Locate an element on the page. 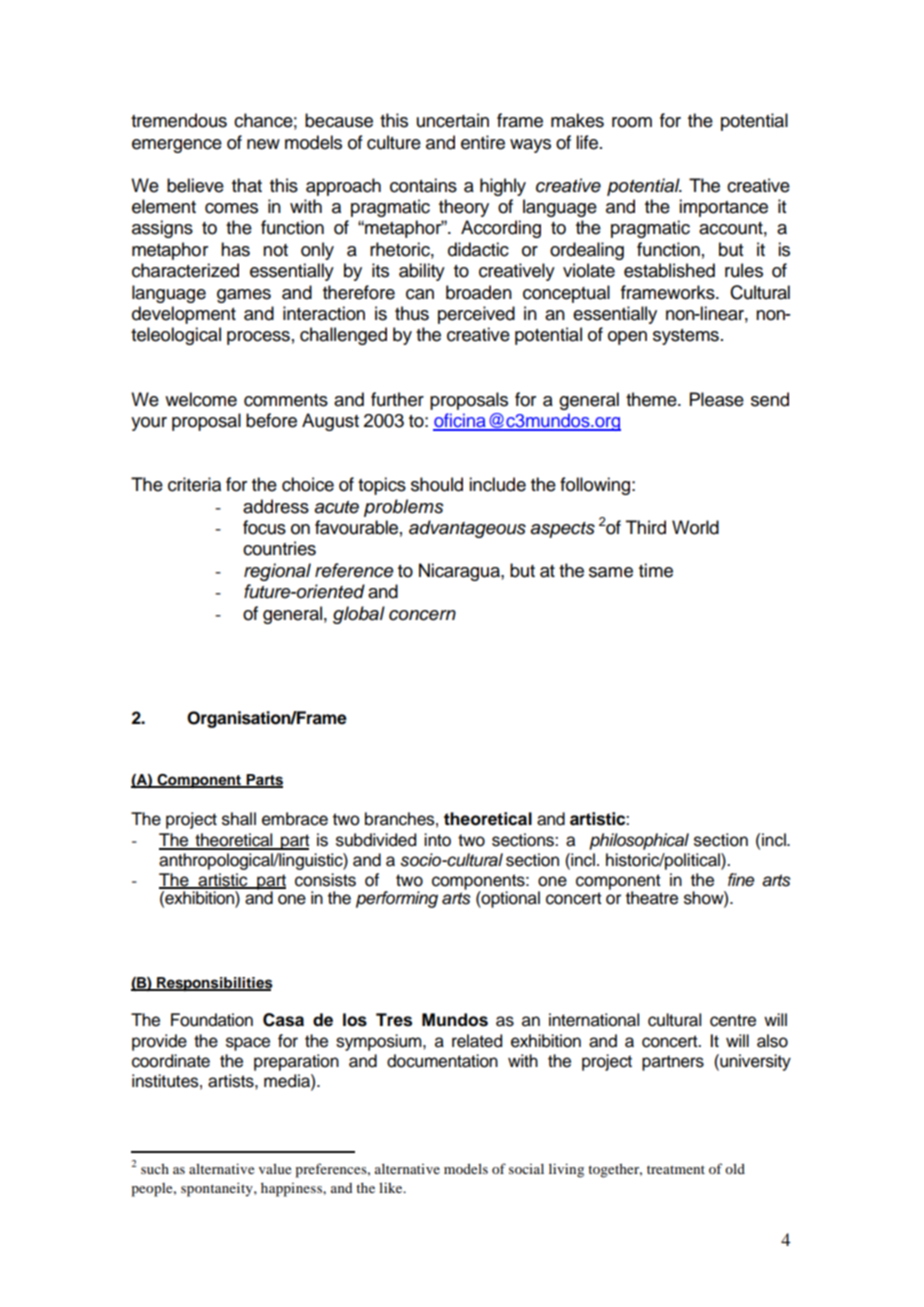 This page has height=1307, width=924. treatment is located at coordinates (676, 1169).
